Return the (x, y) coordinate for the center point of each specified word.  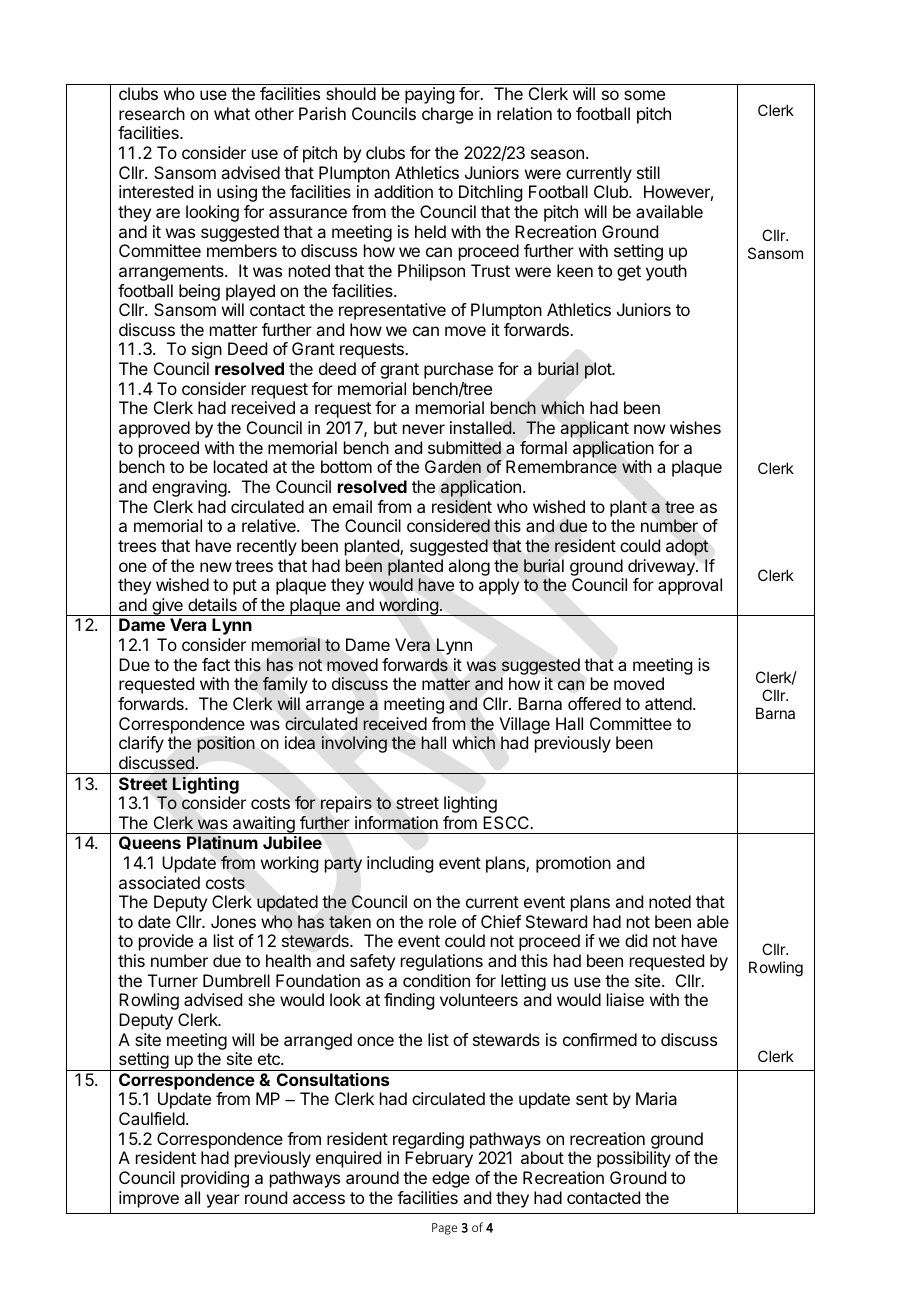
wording (408, 607)
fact (216, 664)
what (232, 113)
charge (447, 115)
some (644, 95)
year (223, 1201)
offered (594, 703)
